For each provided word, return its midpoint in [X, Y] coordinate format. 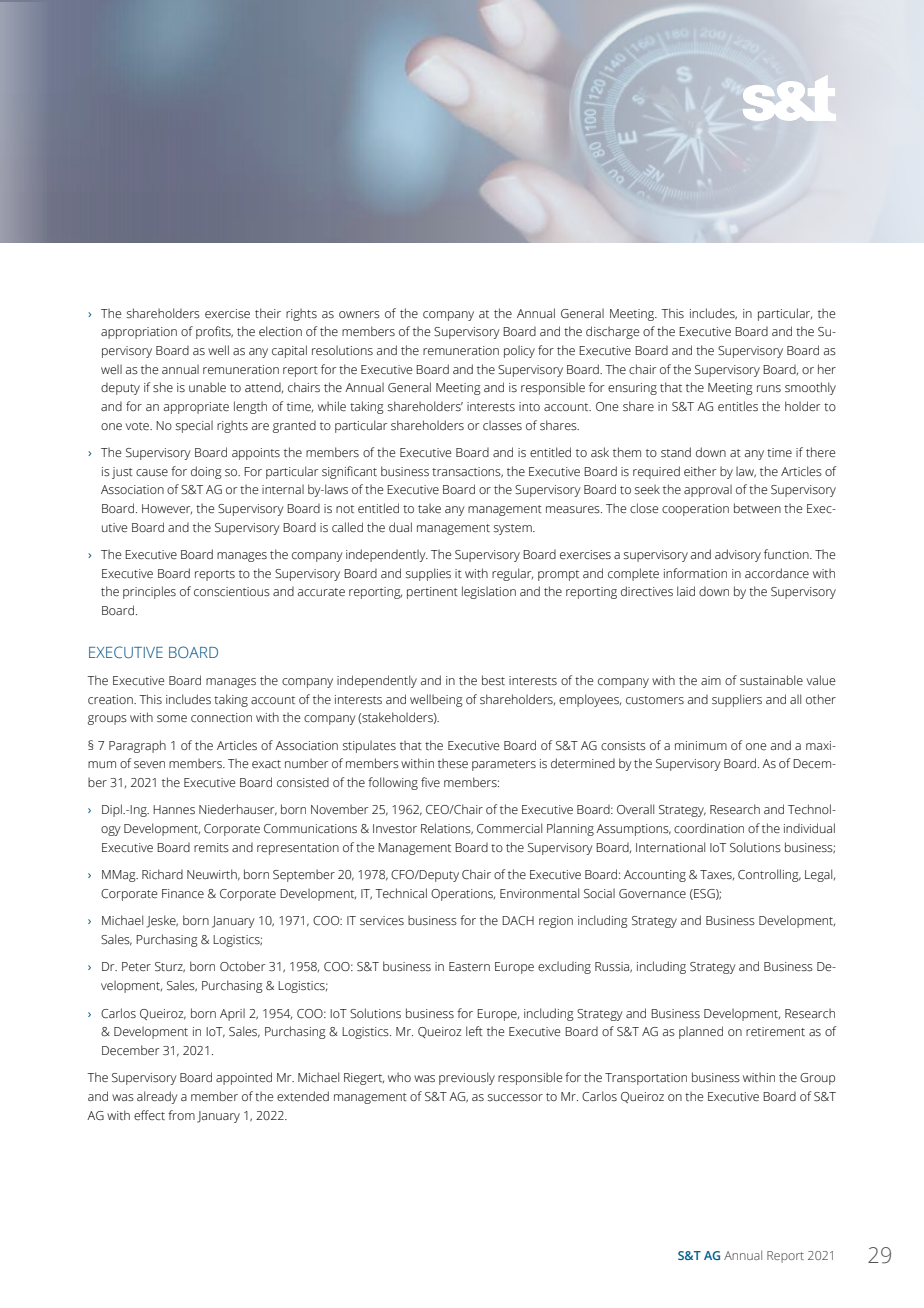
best [493, 680]
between [757, 508]
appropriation [139, 333]
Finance [183, 893]
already [157, 1097]
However [167, 509]
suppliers [737, 700]
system [514, 529]
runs [769, 388]
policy [519, 351]
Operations [463, 895]
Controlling [769, 875]
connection [221, 718]
